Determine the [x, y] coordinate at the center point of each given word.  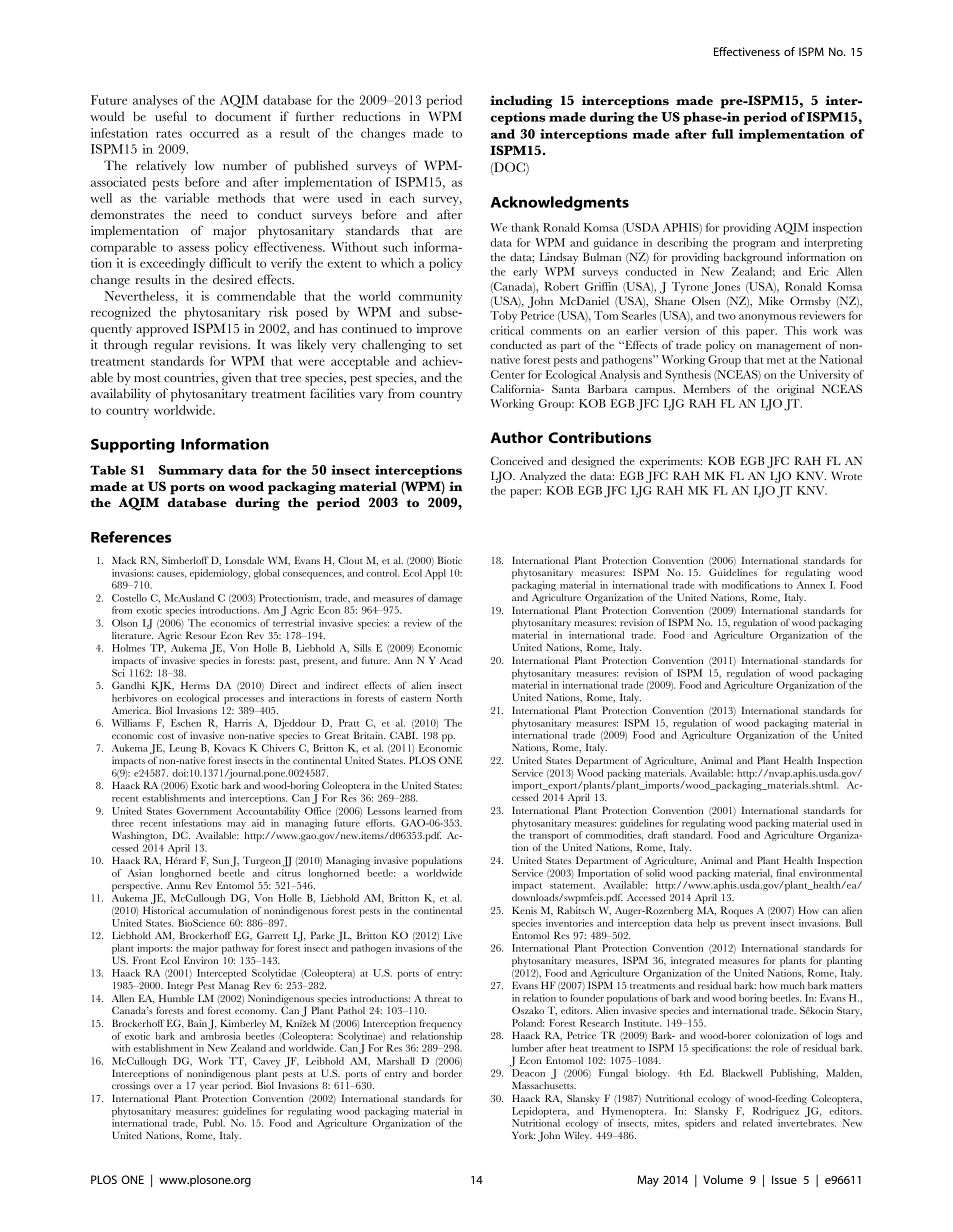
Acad [451, 660]
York [523, 1135]
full [723, 134]
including [521, 102]
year [209, 1088]
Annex [811, 585]
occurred [214, 133]
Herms [195, 685]
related [757, 1123]
